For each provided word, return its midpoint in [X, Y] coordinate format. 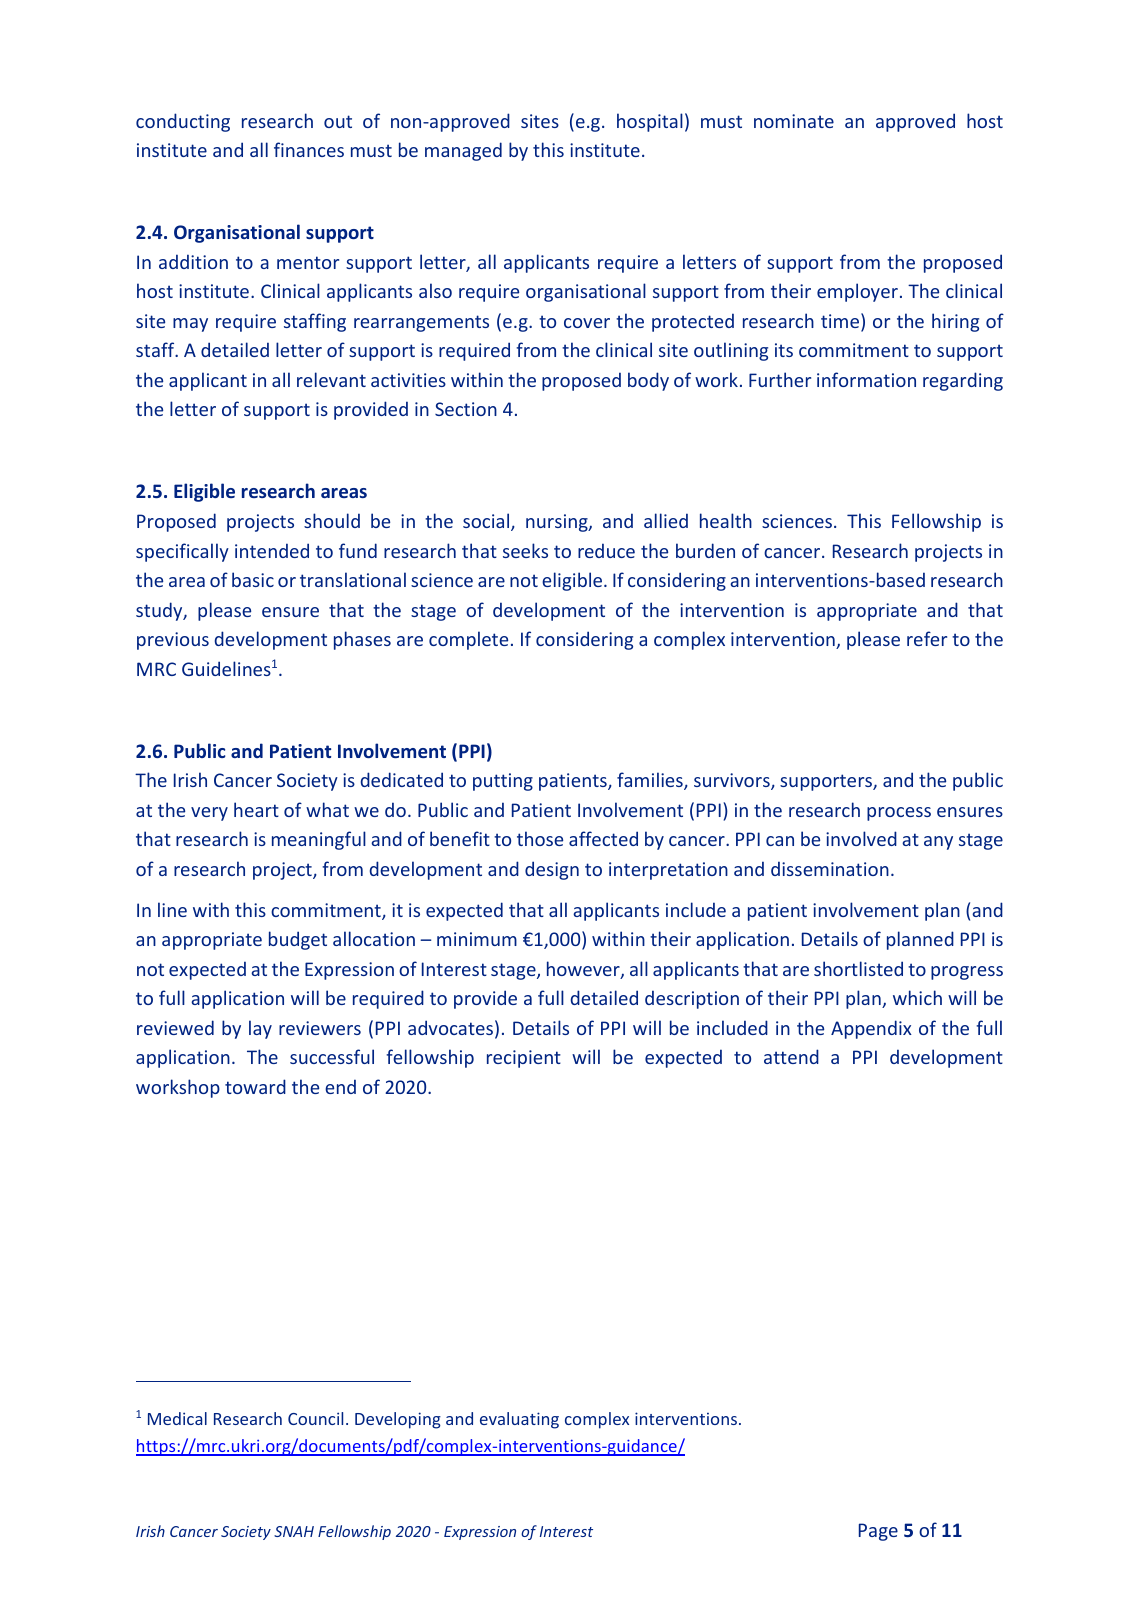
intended [272, 550]
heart [256, 809]
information [866, 379]
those [540, 838]
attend [791, 1056]
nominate [794, 121]
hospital [650, 122]
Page [878, 1532]
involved [861, 838]
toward [255, 1086]
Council [315, 1418]
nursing [558, 523]
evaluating [519, 1420]
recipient [524, 1059]
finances [309, 149]
